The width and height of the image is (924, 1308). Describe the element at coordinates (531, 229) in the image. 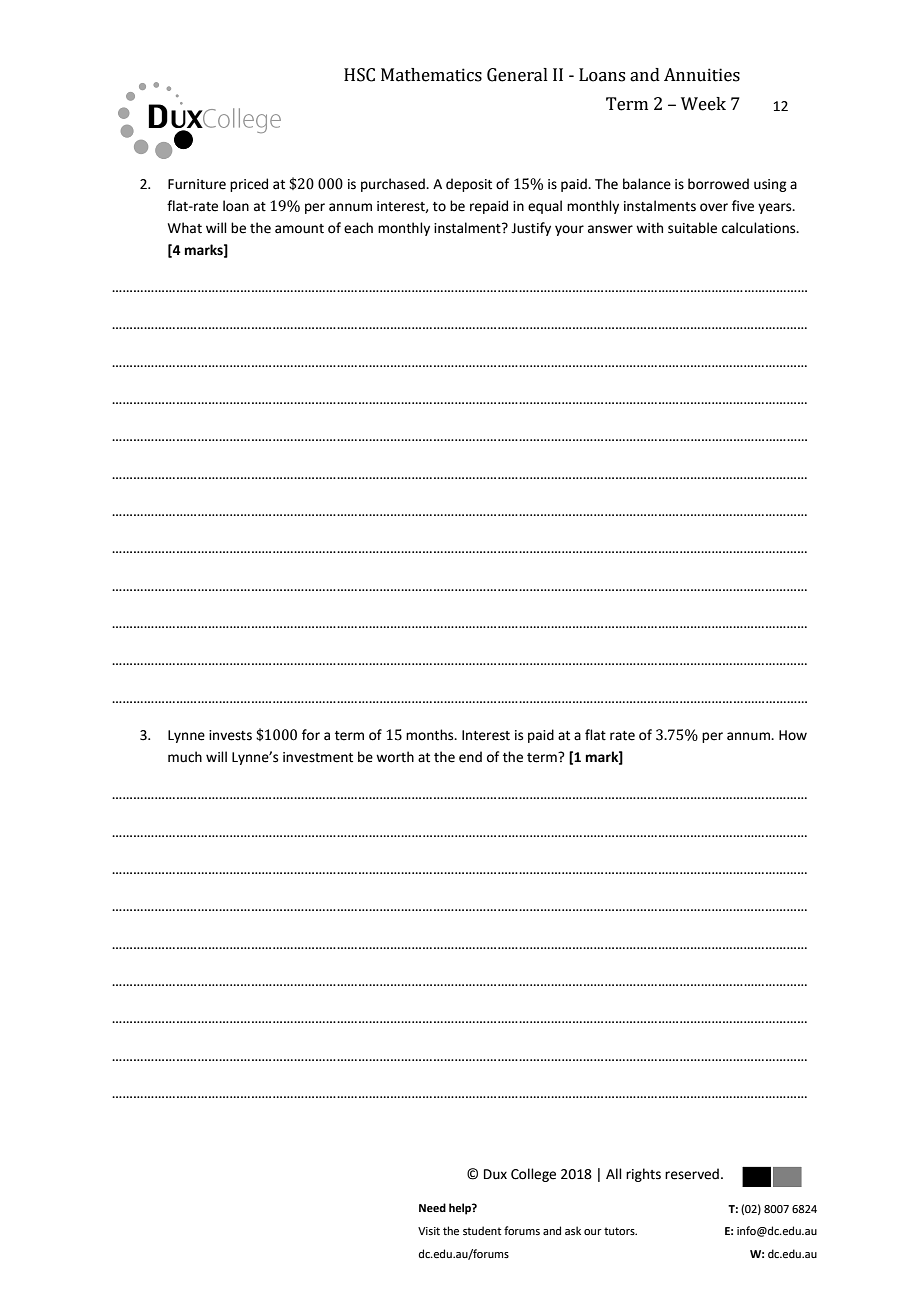

I see `Justify` at that location.
